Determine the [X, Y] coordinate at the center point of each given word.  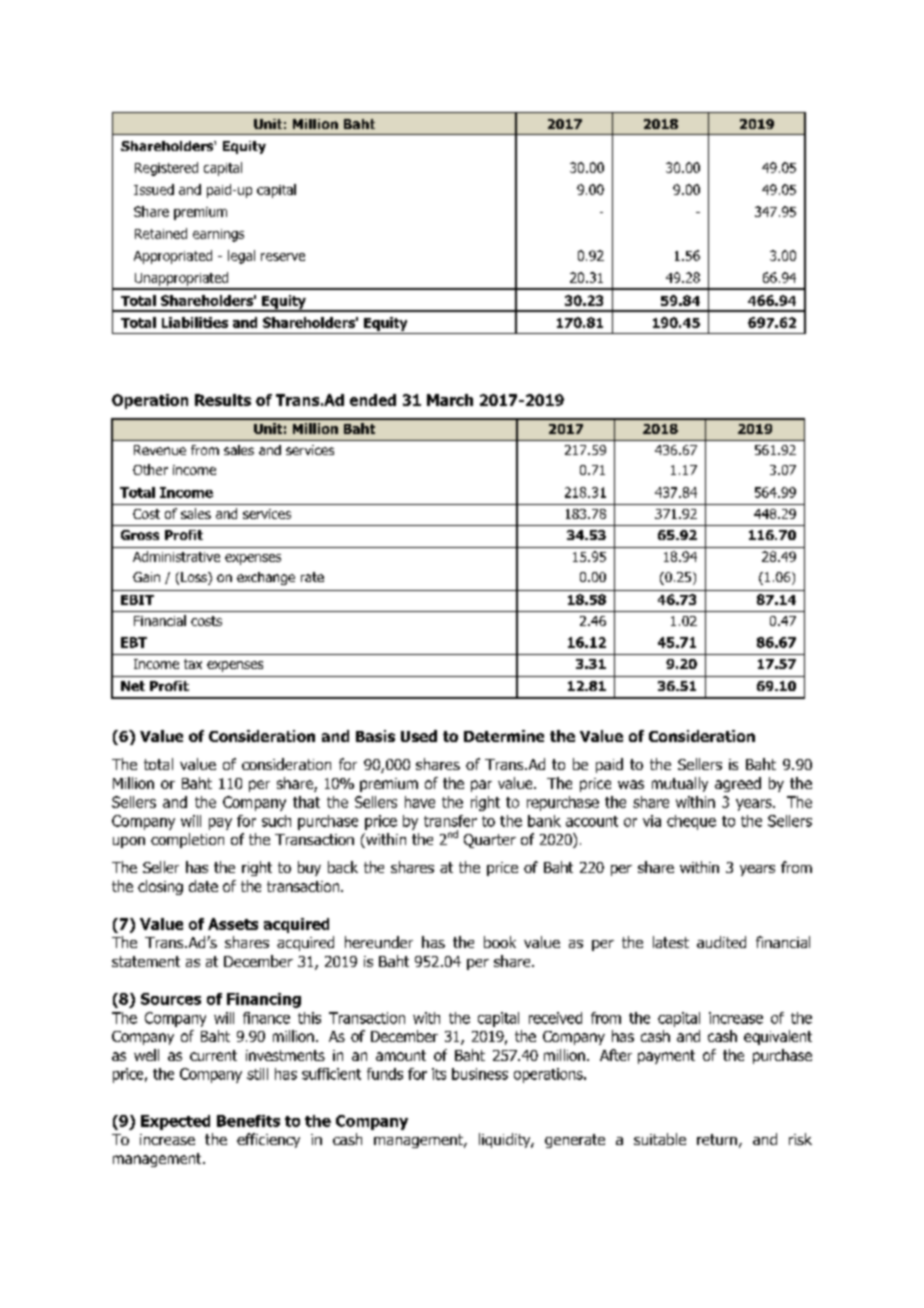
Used [419, 736]
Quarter [490, 841]
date [203, 886]
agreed [738, 784]
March [450, 400]
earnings [218, 235]
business [480, 1074]
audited [721, 942]
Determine [504, 736]
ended [373, 400]
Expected [175, 1122]
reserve [283, 257]
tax [193, 664]
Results [223, 400]
